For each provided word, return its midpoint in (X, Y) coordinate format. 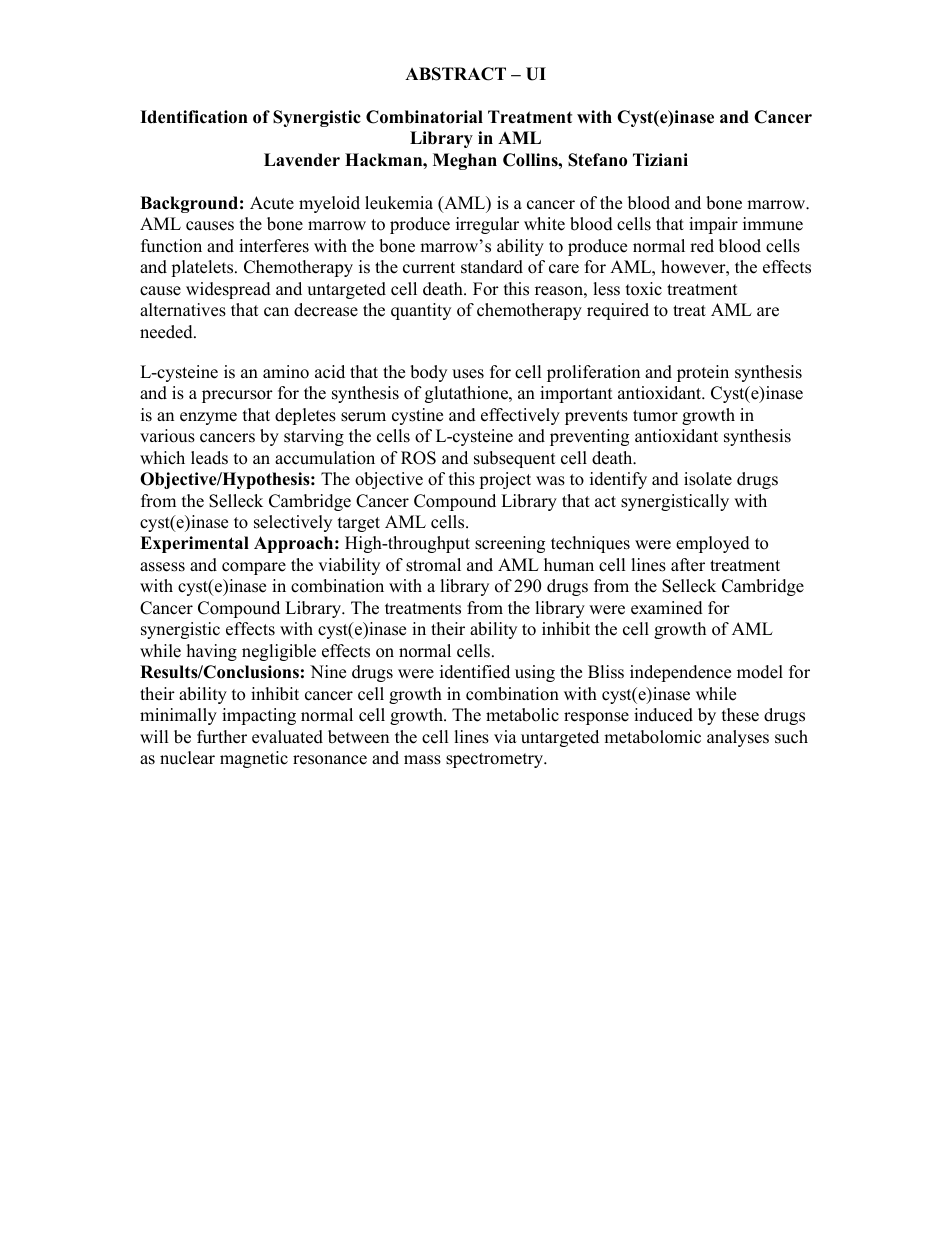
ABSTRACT (455, 74)
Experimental (194, 544)
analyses (738, 738)
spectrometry (496, 760)
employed (713, 544)
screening (510, 544)
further (222, 737)
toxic (644, 289)
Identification (194, 117)
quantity (421, 311)
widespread (228, 290)
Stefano (597, 160)
